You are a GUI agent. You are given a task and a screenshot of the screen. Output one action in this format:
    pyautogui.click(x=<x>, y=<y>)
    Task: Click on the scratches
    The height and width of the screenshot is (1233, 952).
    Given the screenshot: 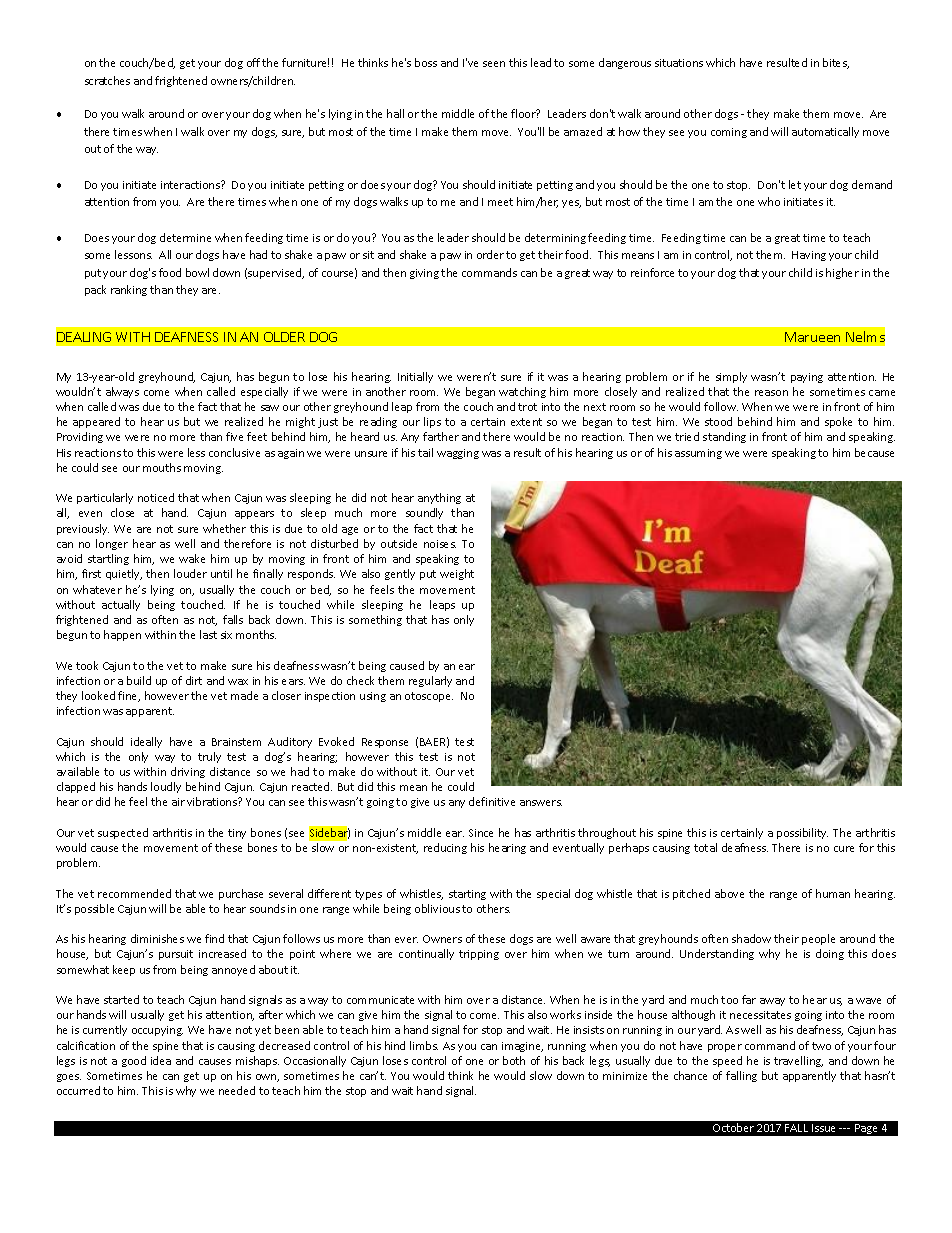 What is the action you would take?
    pyautogui.click(x=107, y=80)
